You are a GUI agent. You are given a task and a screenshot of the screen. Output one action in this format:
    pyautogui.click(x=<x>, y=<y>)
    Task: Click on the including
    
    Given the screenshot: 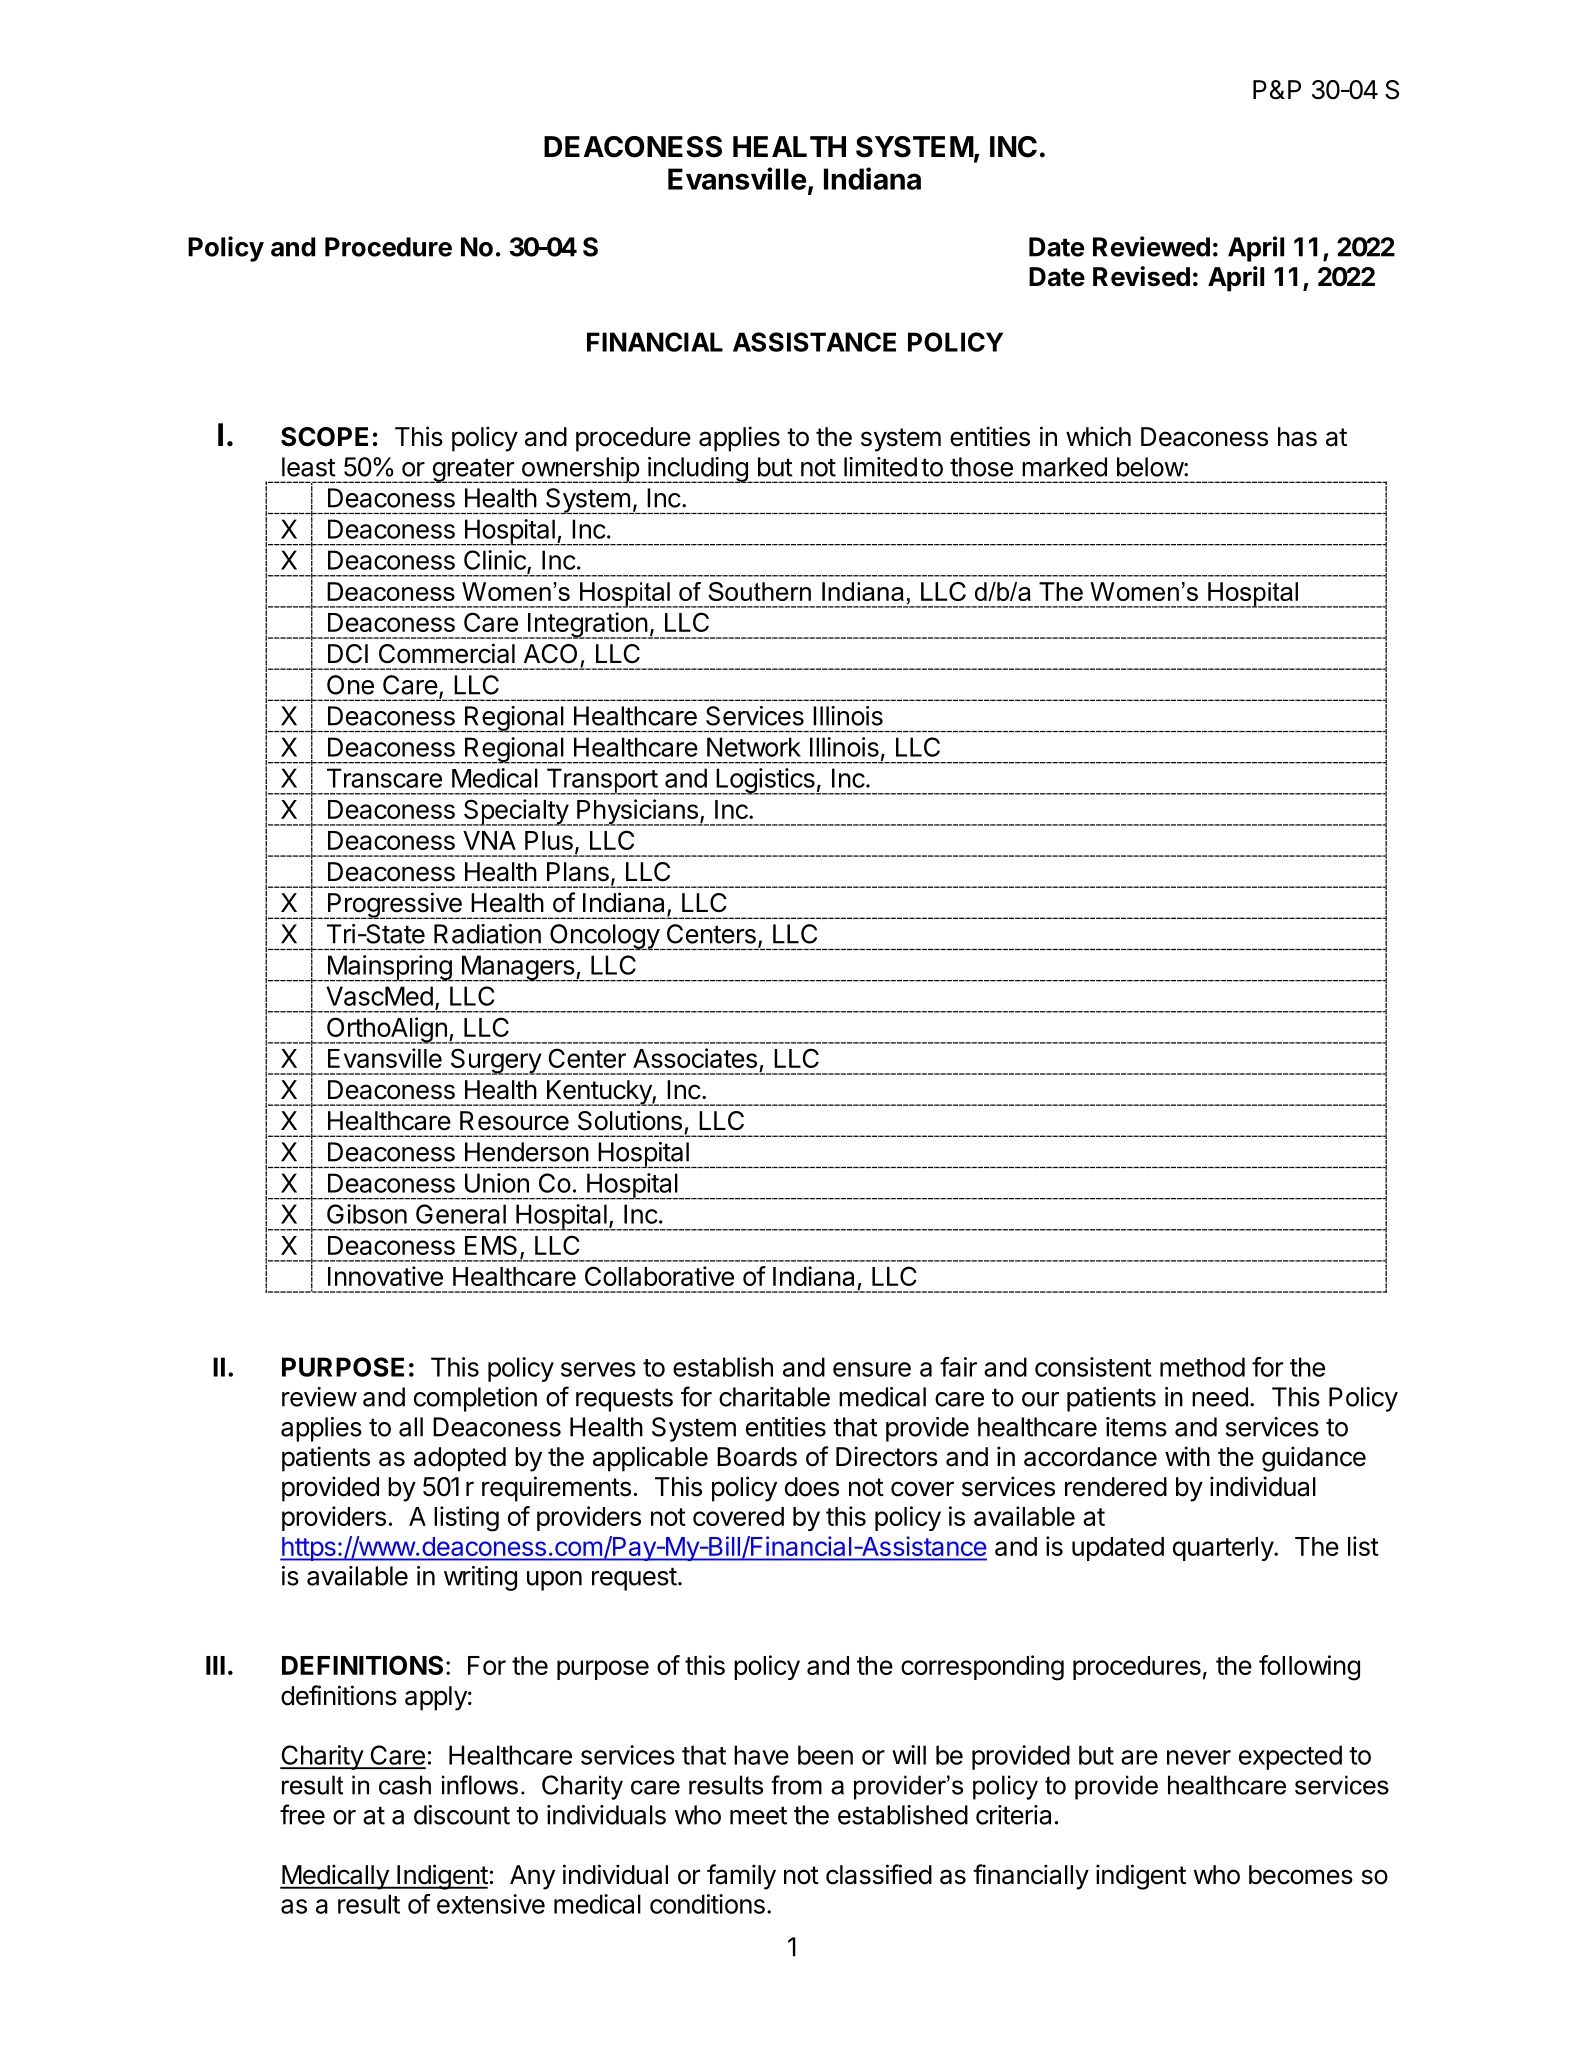 What is the action you would take?
    pyautogui.click(x=698, y=470)
